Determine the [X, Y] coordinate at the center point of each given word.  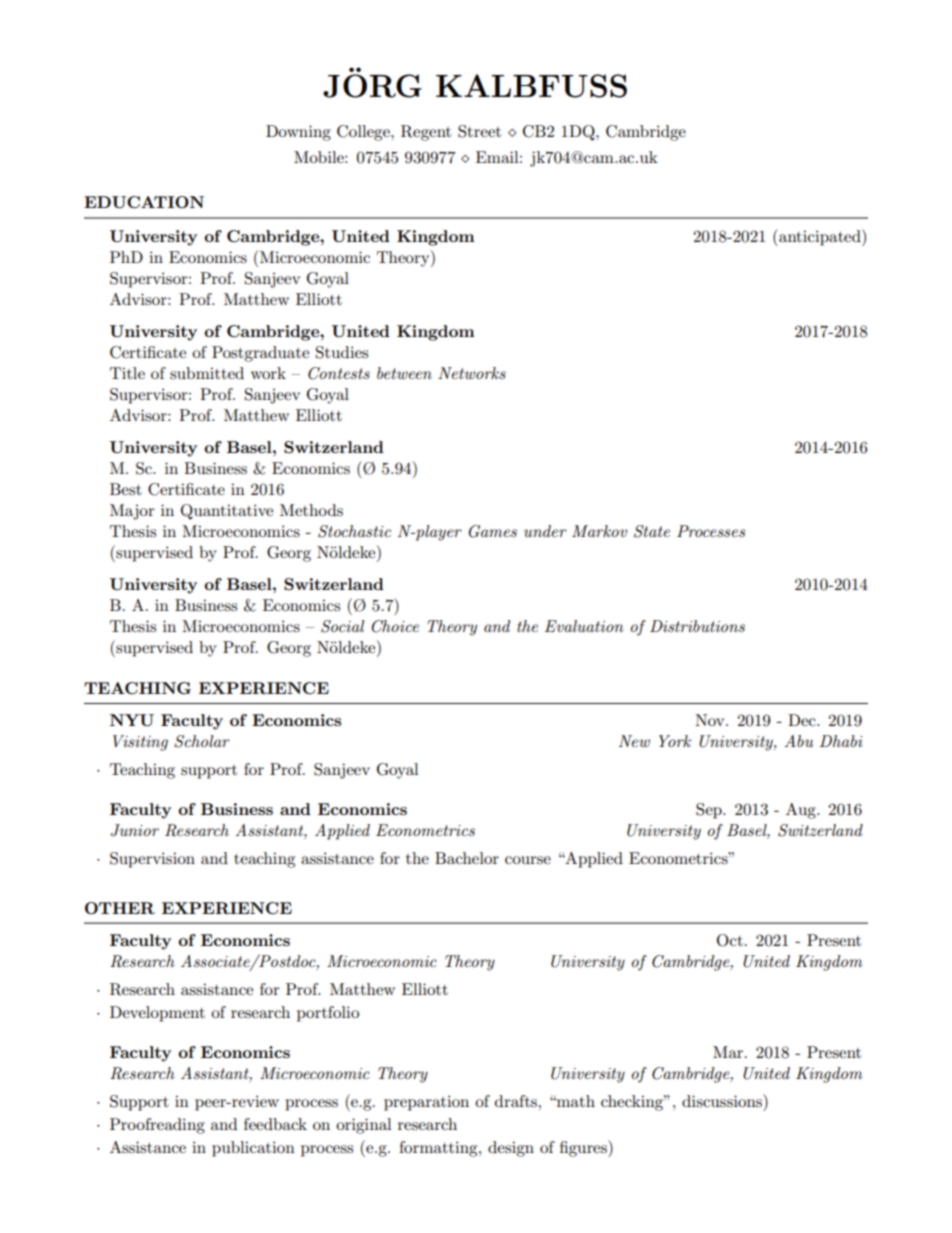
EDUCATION [144, 202]
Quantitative [227, 512]
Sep [710, 811]
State [652, 531]
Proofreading [157, 1126]
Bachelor [467, 858]
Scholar [202, 741]
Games [492, 531]
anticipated [820, 237]
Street [479, 131]
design [511, 1149]
